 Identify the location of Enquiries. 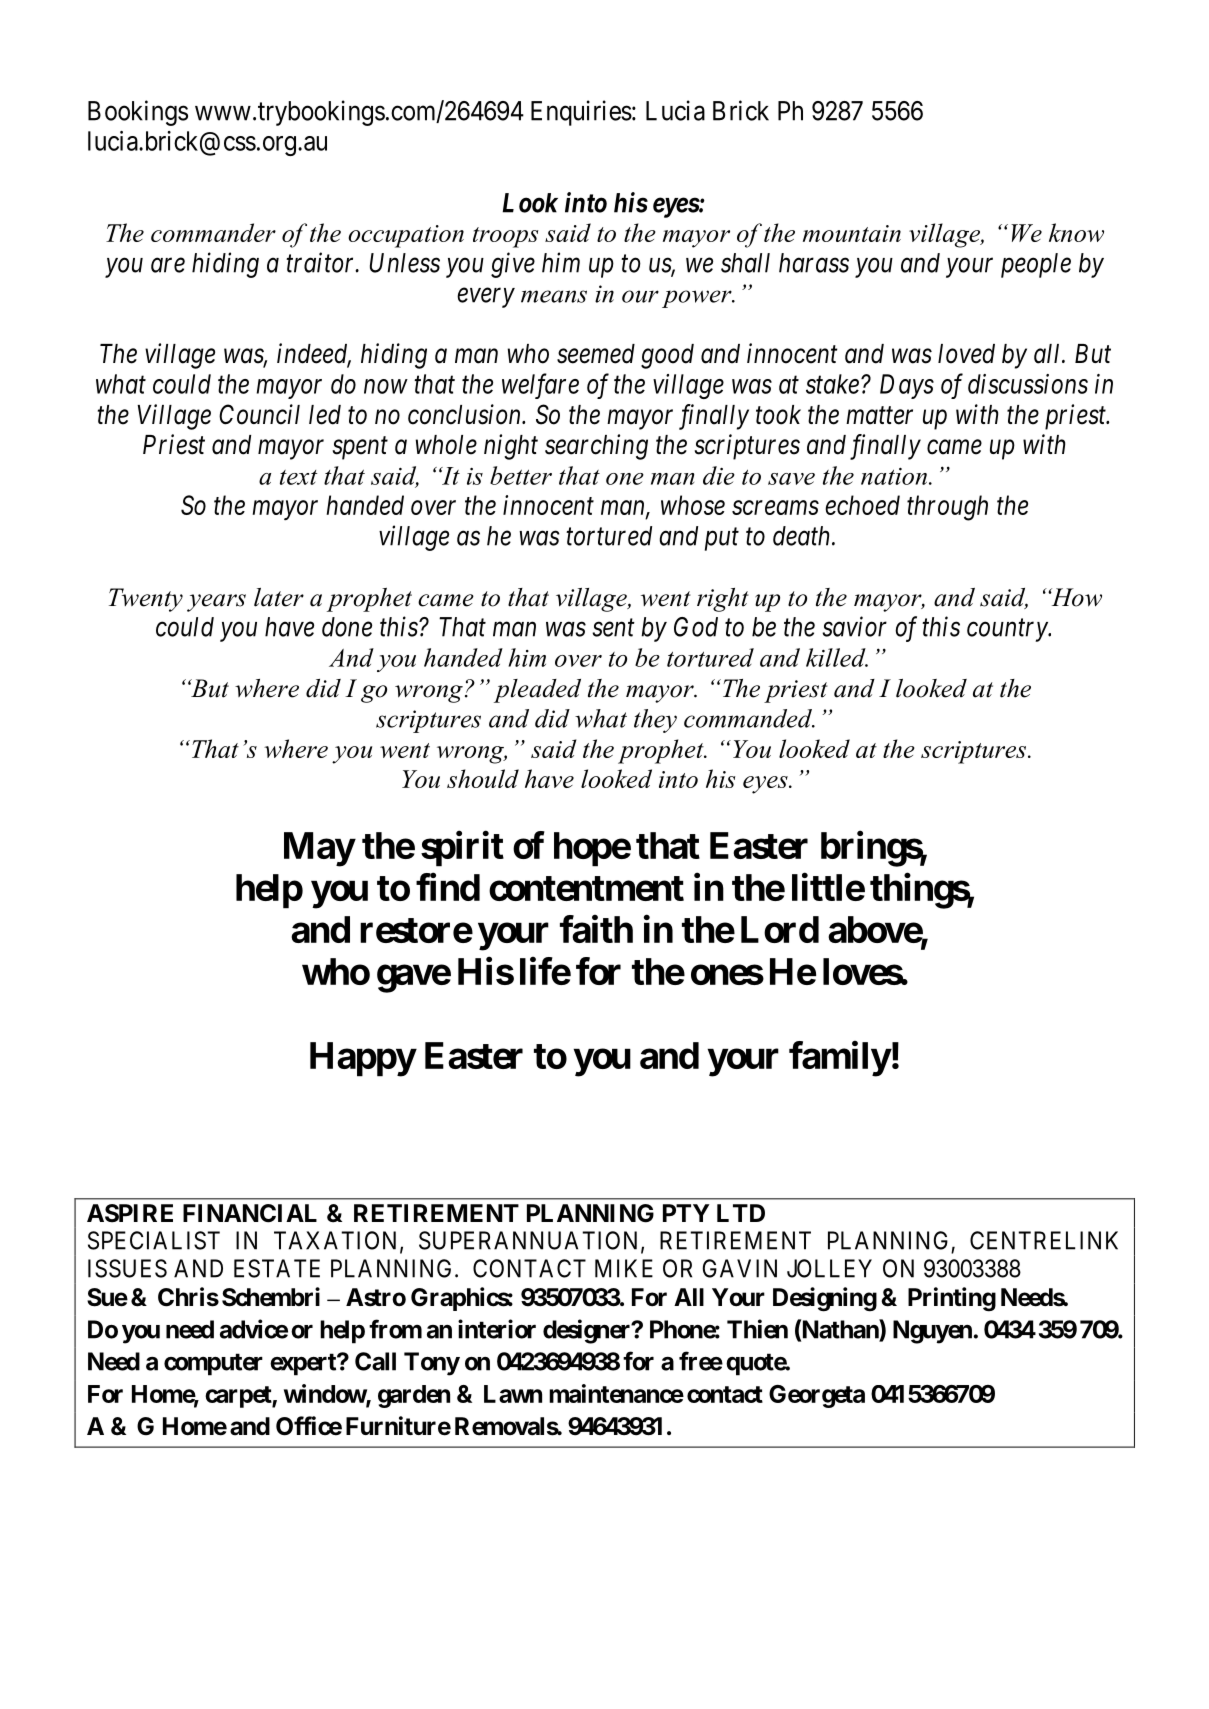
(581, 113).
